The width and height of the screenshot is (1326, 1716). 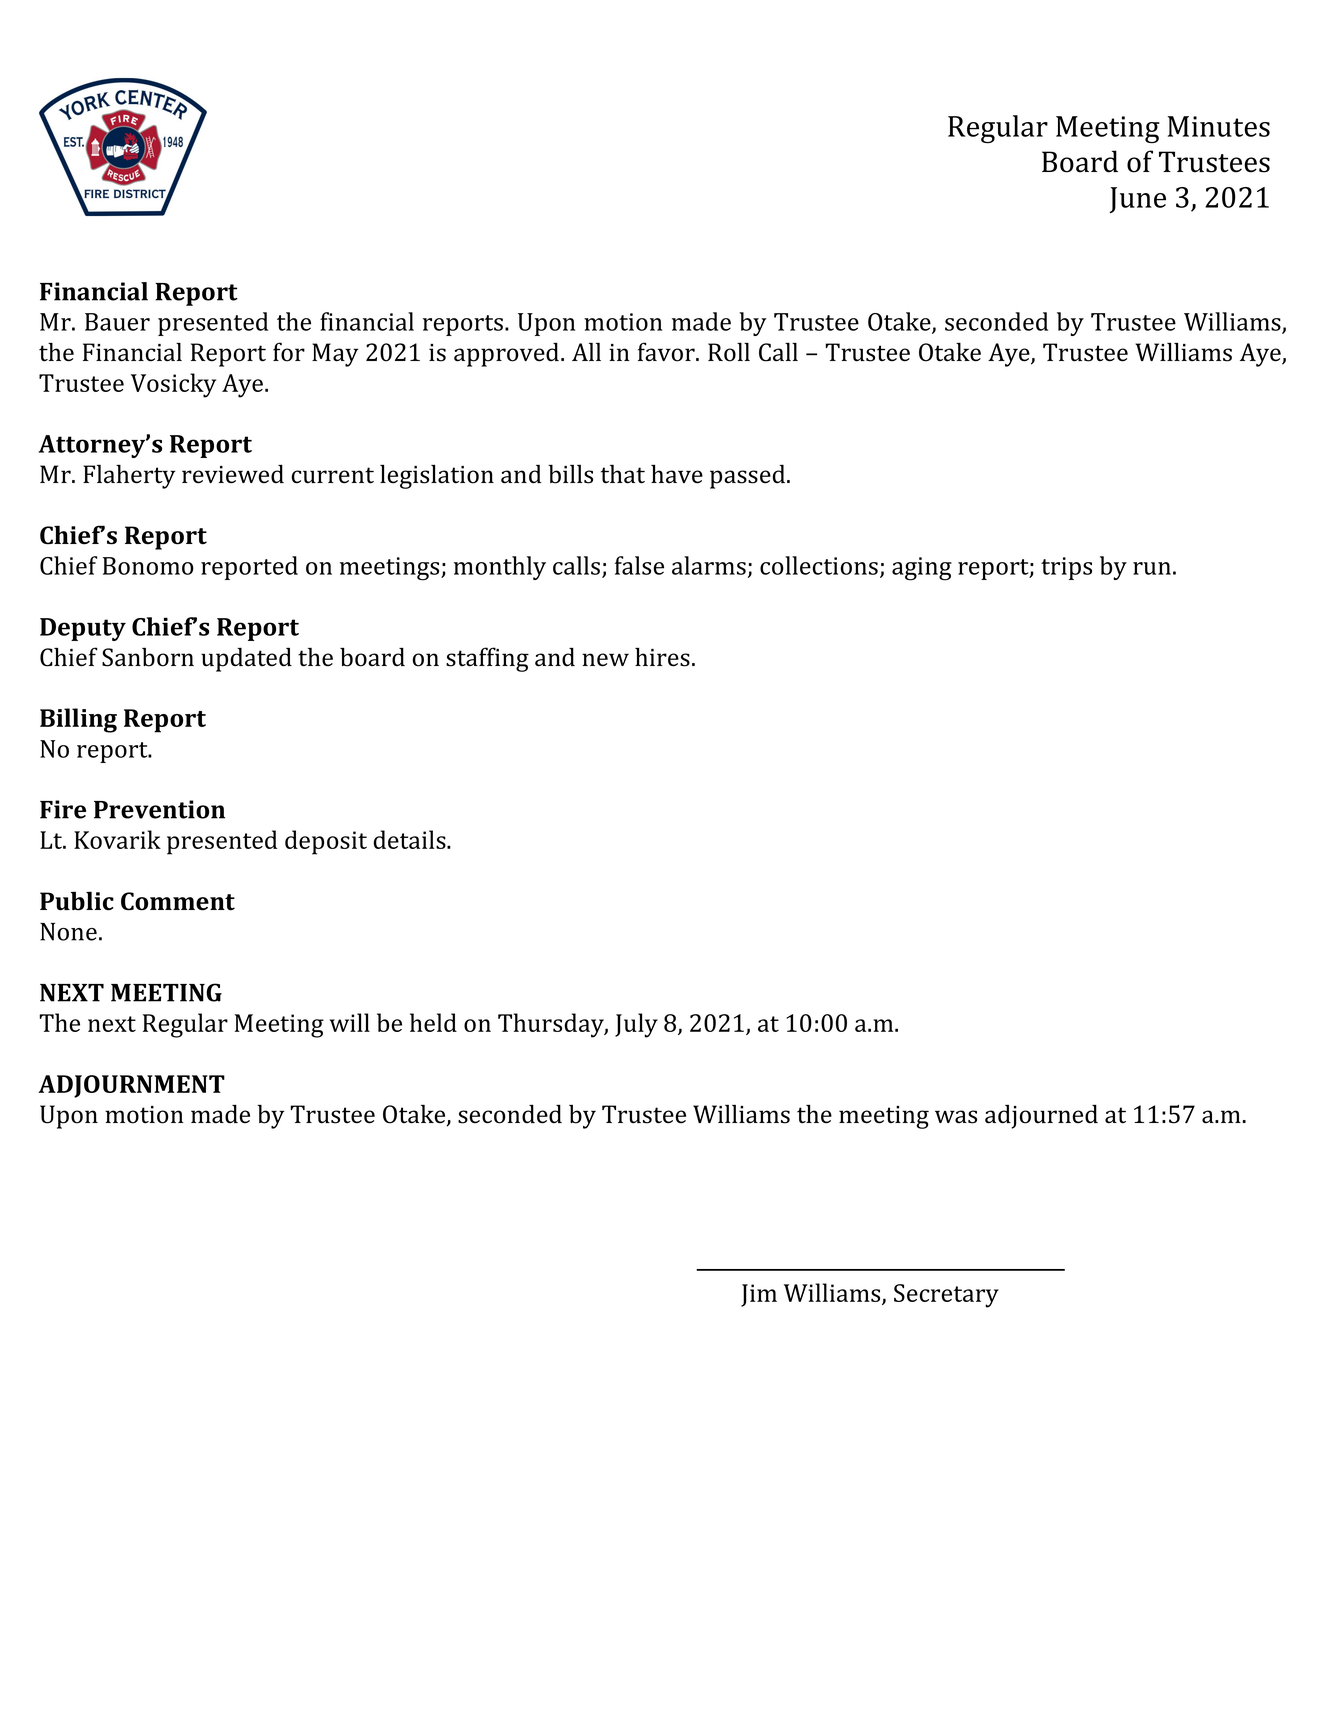 I want to click on trips, so click(x=1066, y=568).
